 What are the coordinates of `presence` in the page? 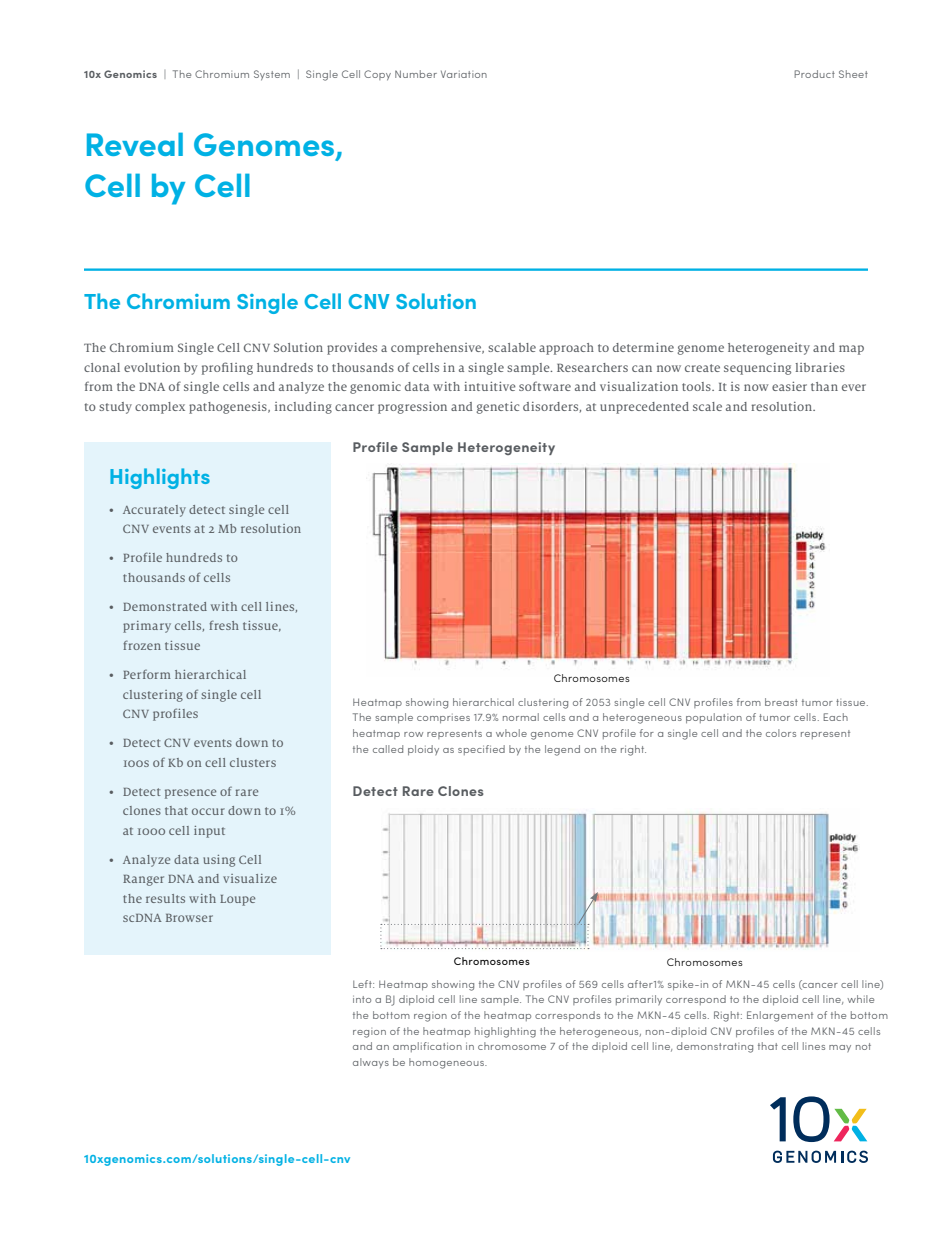 It's located at (191, 794).
